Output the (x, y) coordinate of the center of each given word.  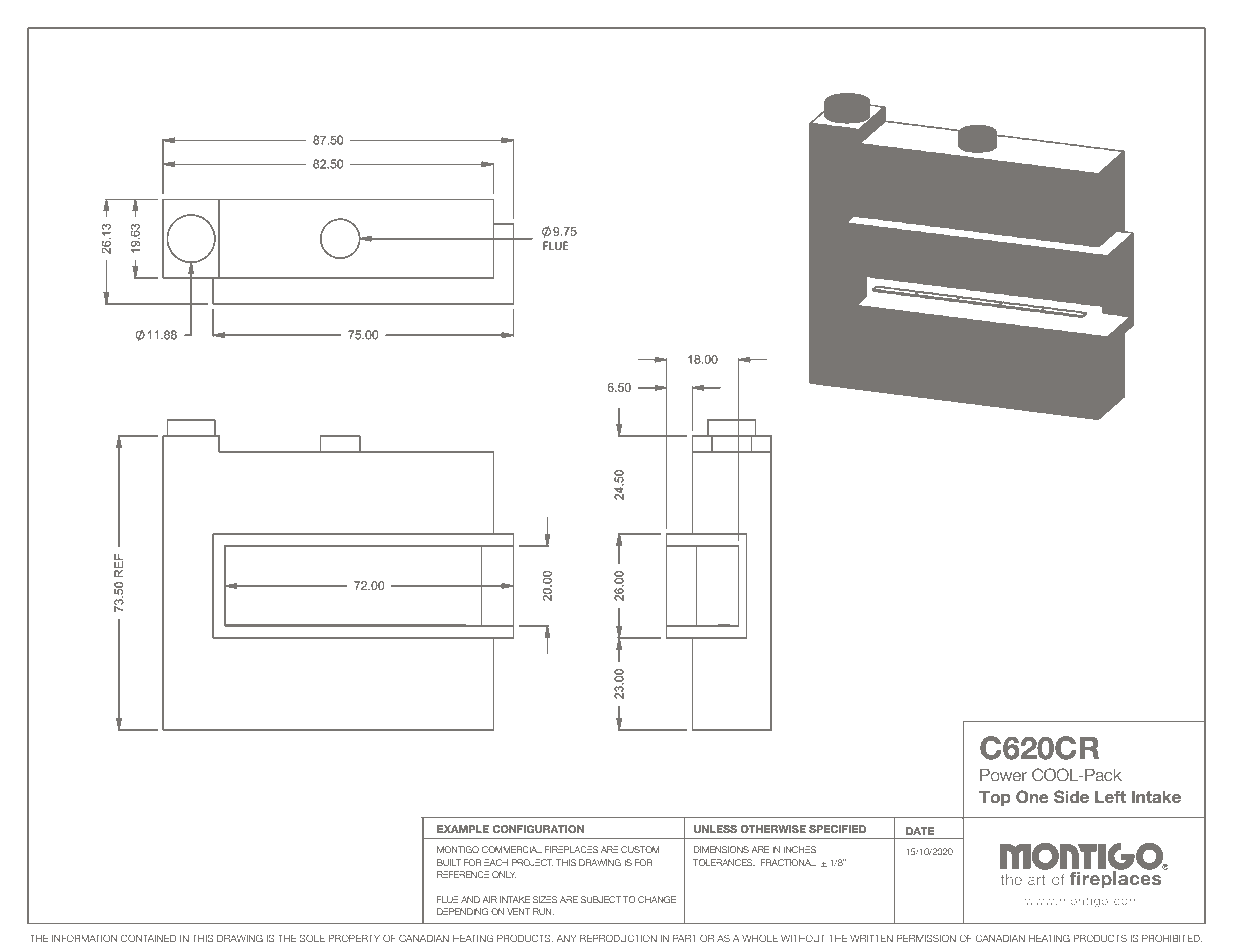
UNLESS (715, 829)
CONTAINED (148, 938)
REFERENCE (463, 874)
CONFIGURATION (538, 829)
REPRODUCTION (618, 938)
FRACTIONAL (788, 862)
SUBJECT (600, 899)
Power (1003, 775)
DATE (920, 831)
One (1032, 797)
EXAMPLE (463, 829)
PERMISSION (926, 938)
